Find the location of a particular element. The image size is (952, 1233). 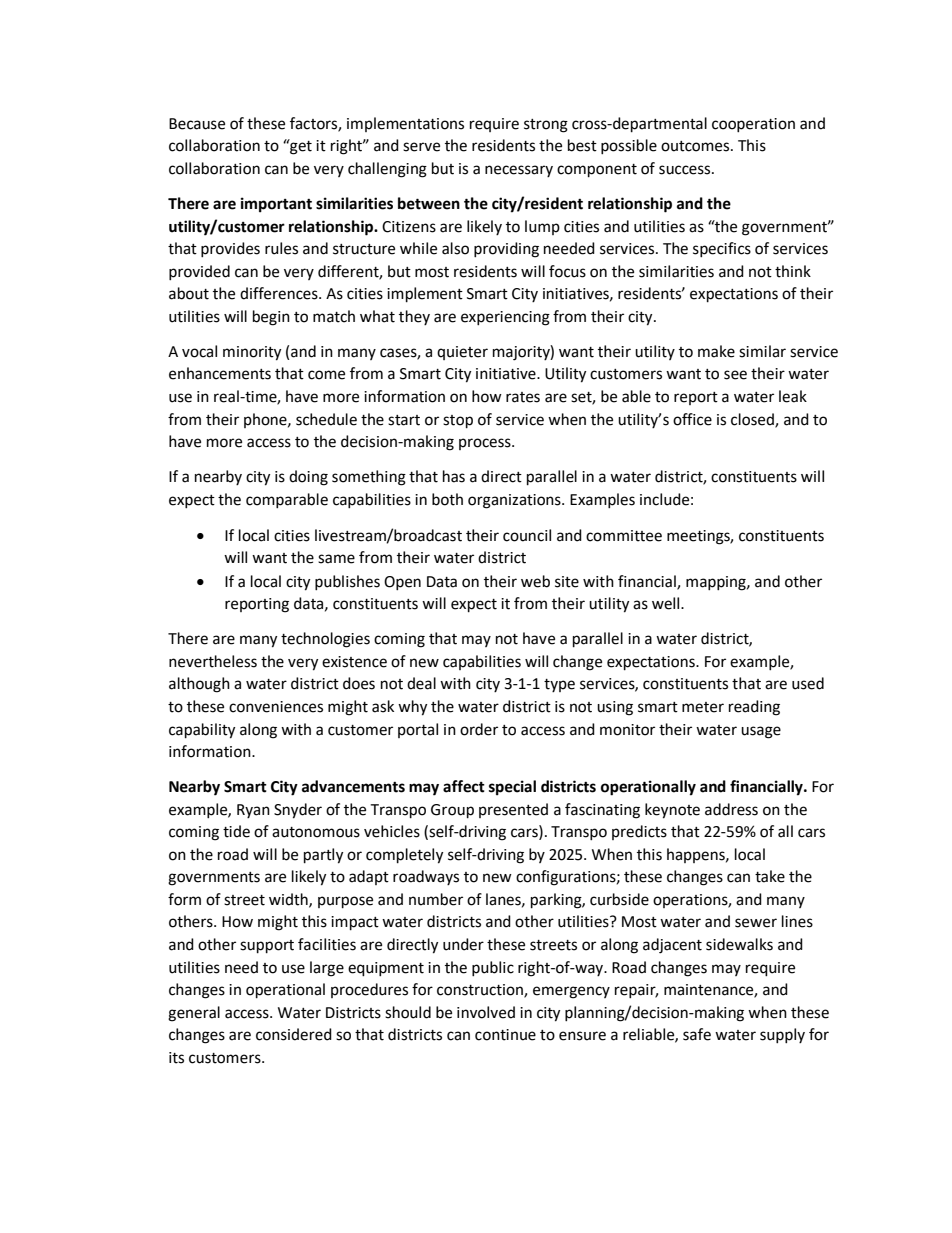

conveniences is located at coordinates (276, 707).
